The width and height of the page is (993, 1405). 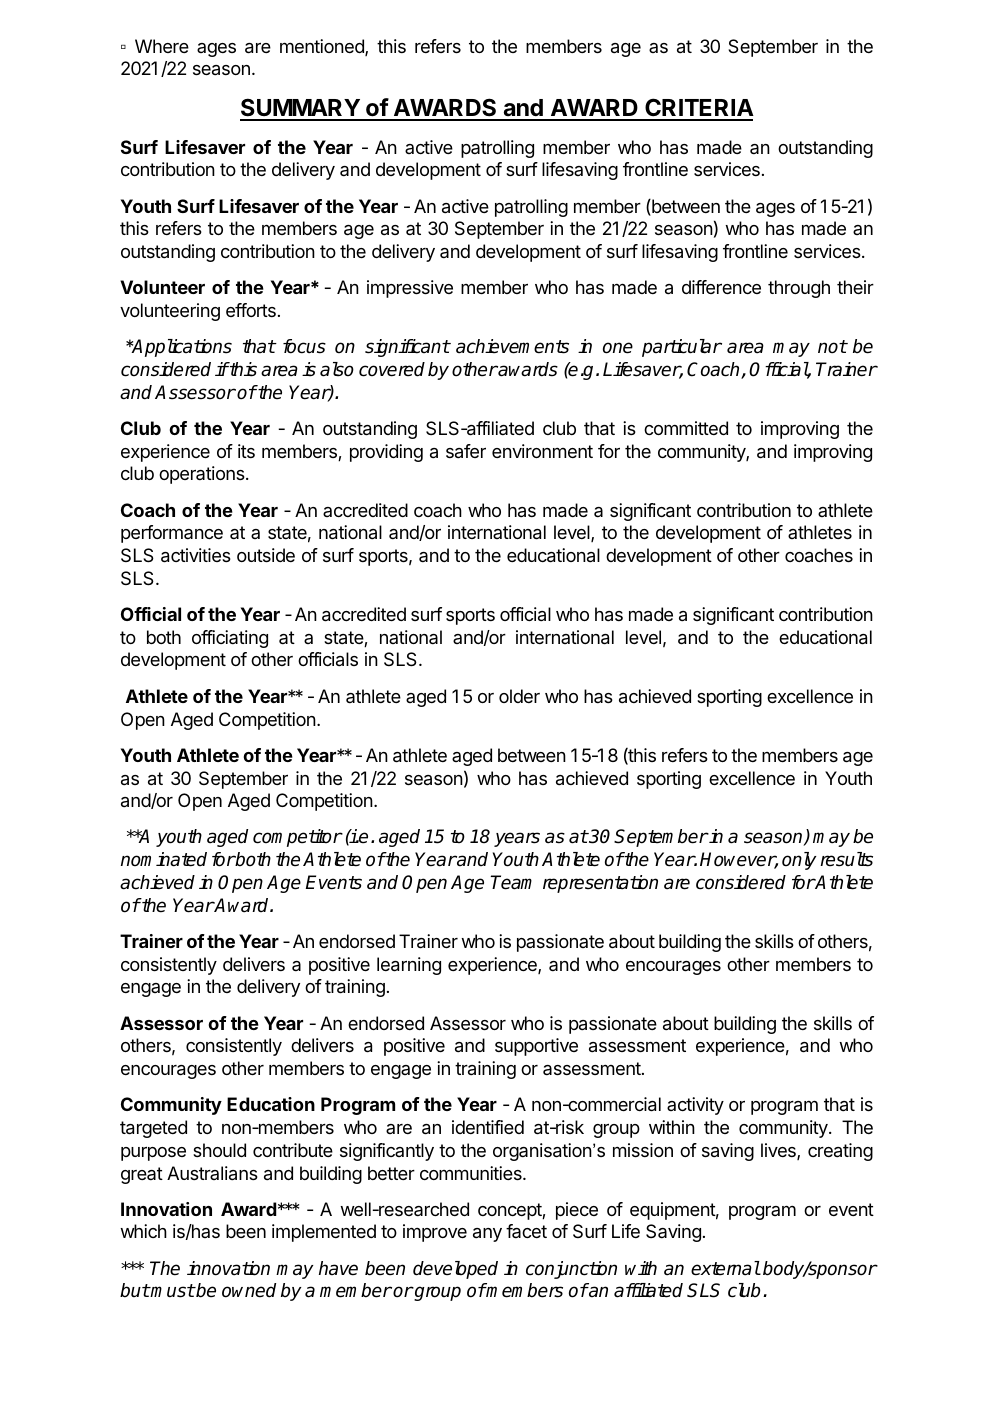 I want to click on efforts, so click(x=251, y=310).
